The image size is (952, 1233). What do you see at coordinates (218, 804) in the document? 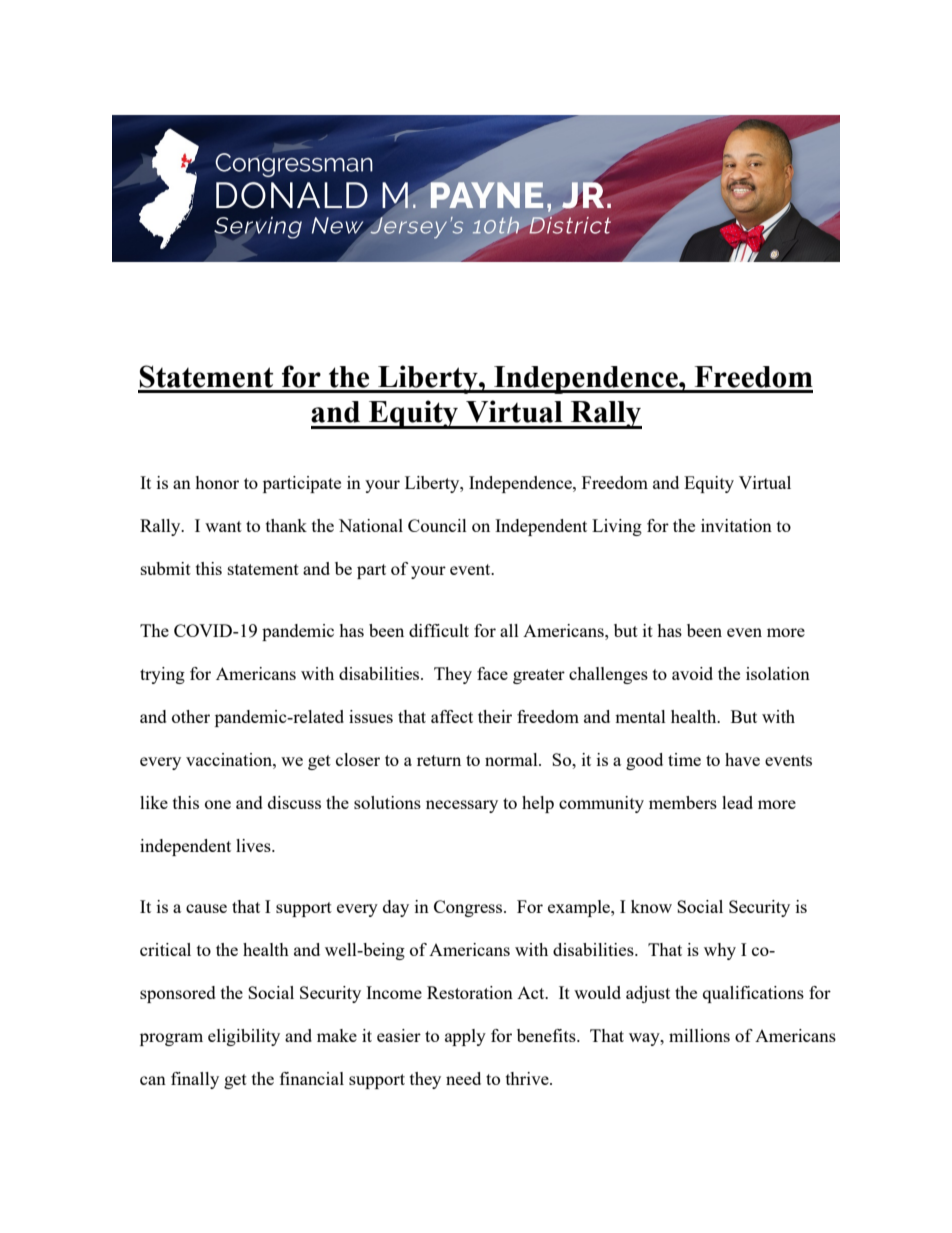
I see `one` at bounding box center [218, 804].
